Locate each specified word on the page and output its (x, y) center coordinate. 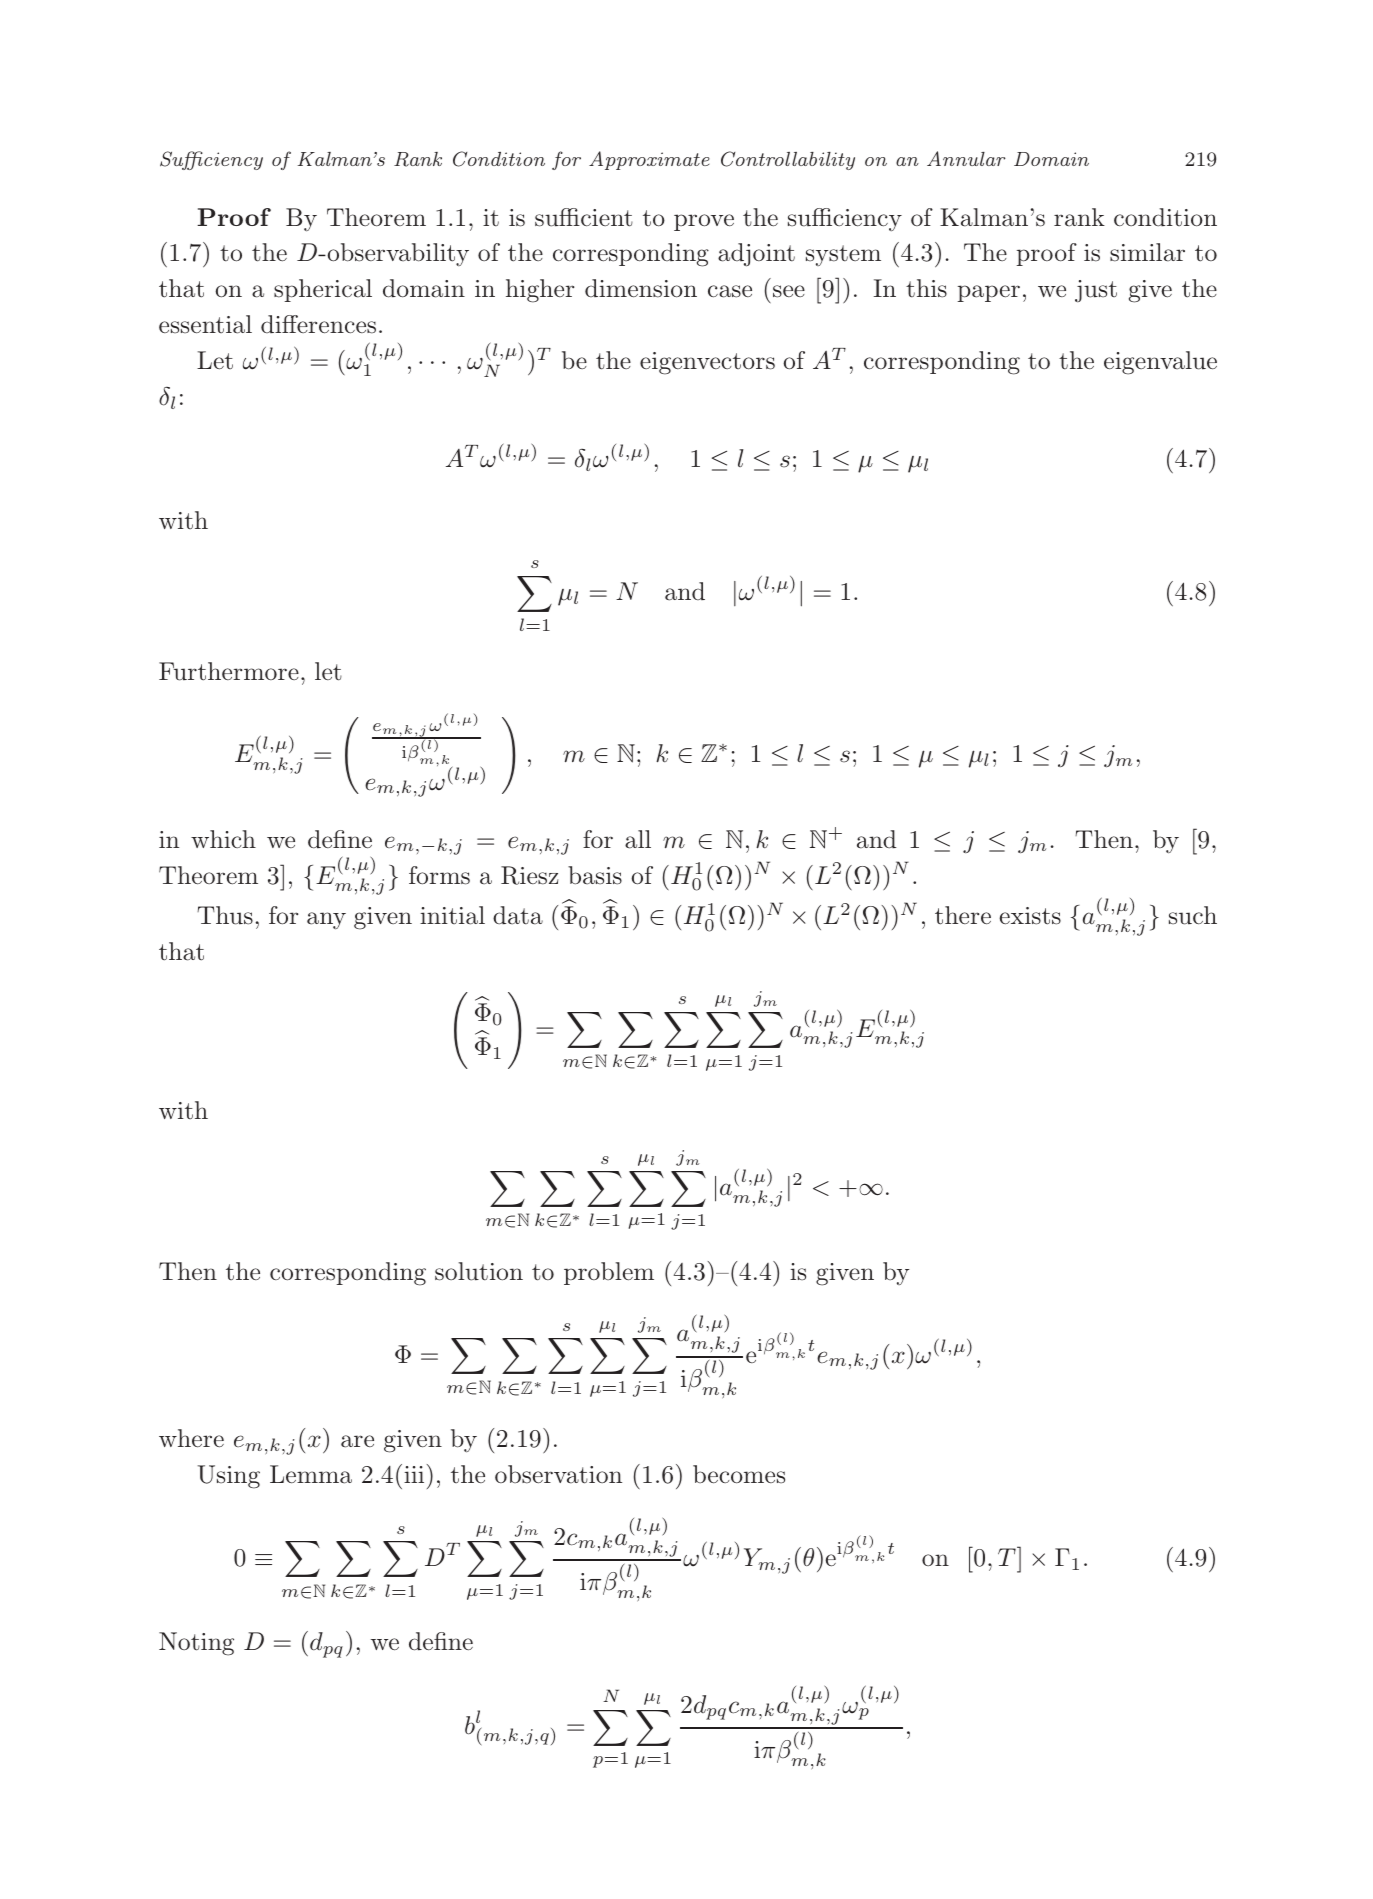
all (638, 839)
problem (609, 1273)
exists (1030, 916)
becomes (739, 1474)
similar (1147, 252)
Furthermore (229, 671)
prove (704, 222)
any (326, 920)
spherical (323, 290)
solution (479, 1271)
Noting (196, 1644)
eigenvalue (1160, 363)
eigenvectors (707, 363)
